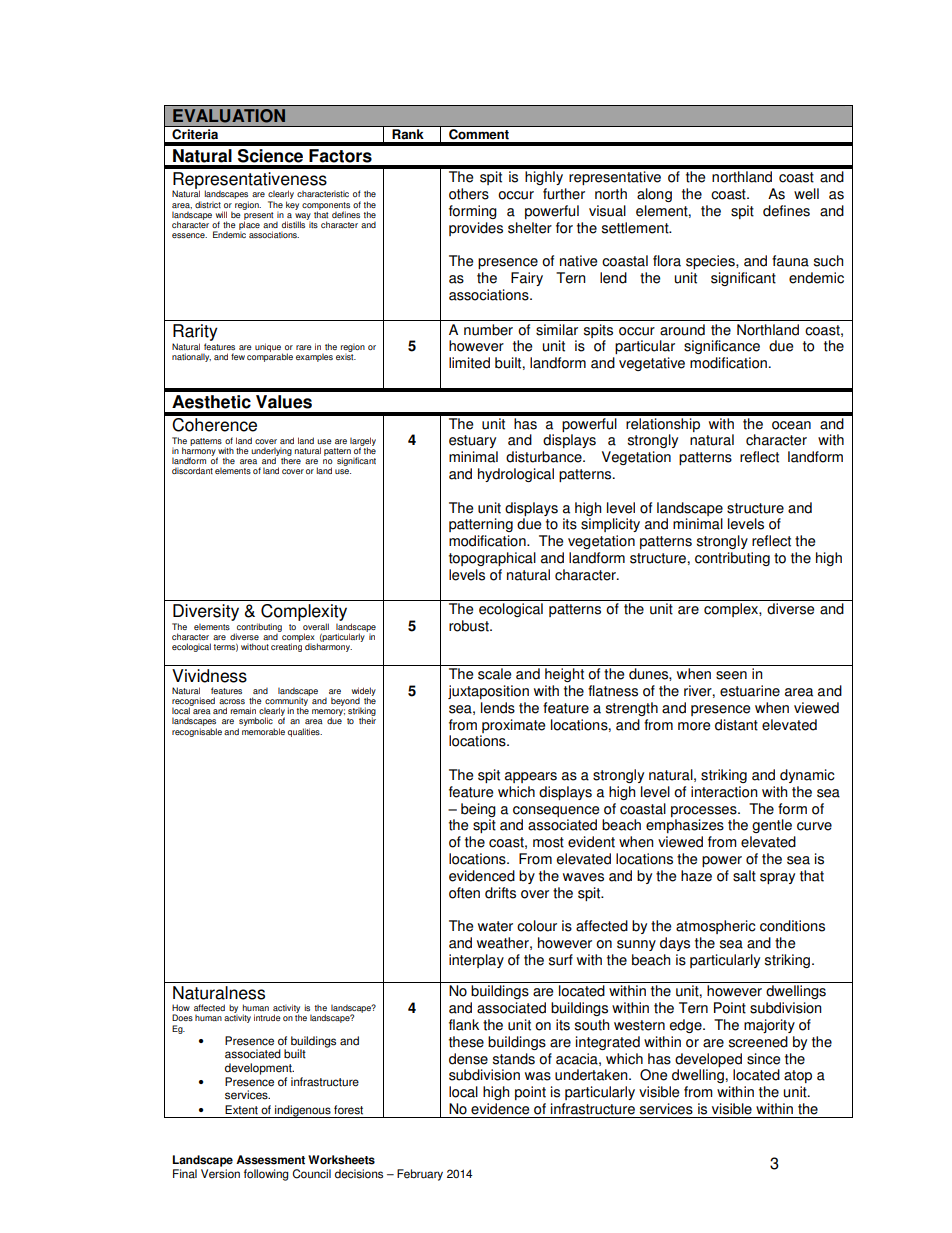 This screenshot has width=952, height=1233. I want to click on atop, so click(798, 1076).
